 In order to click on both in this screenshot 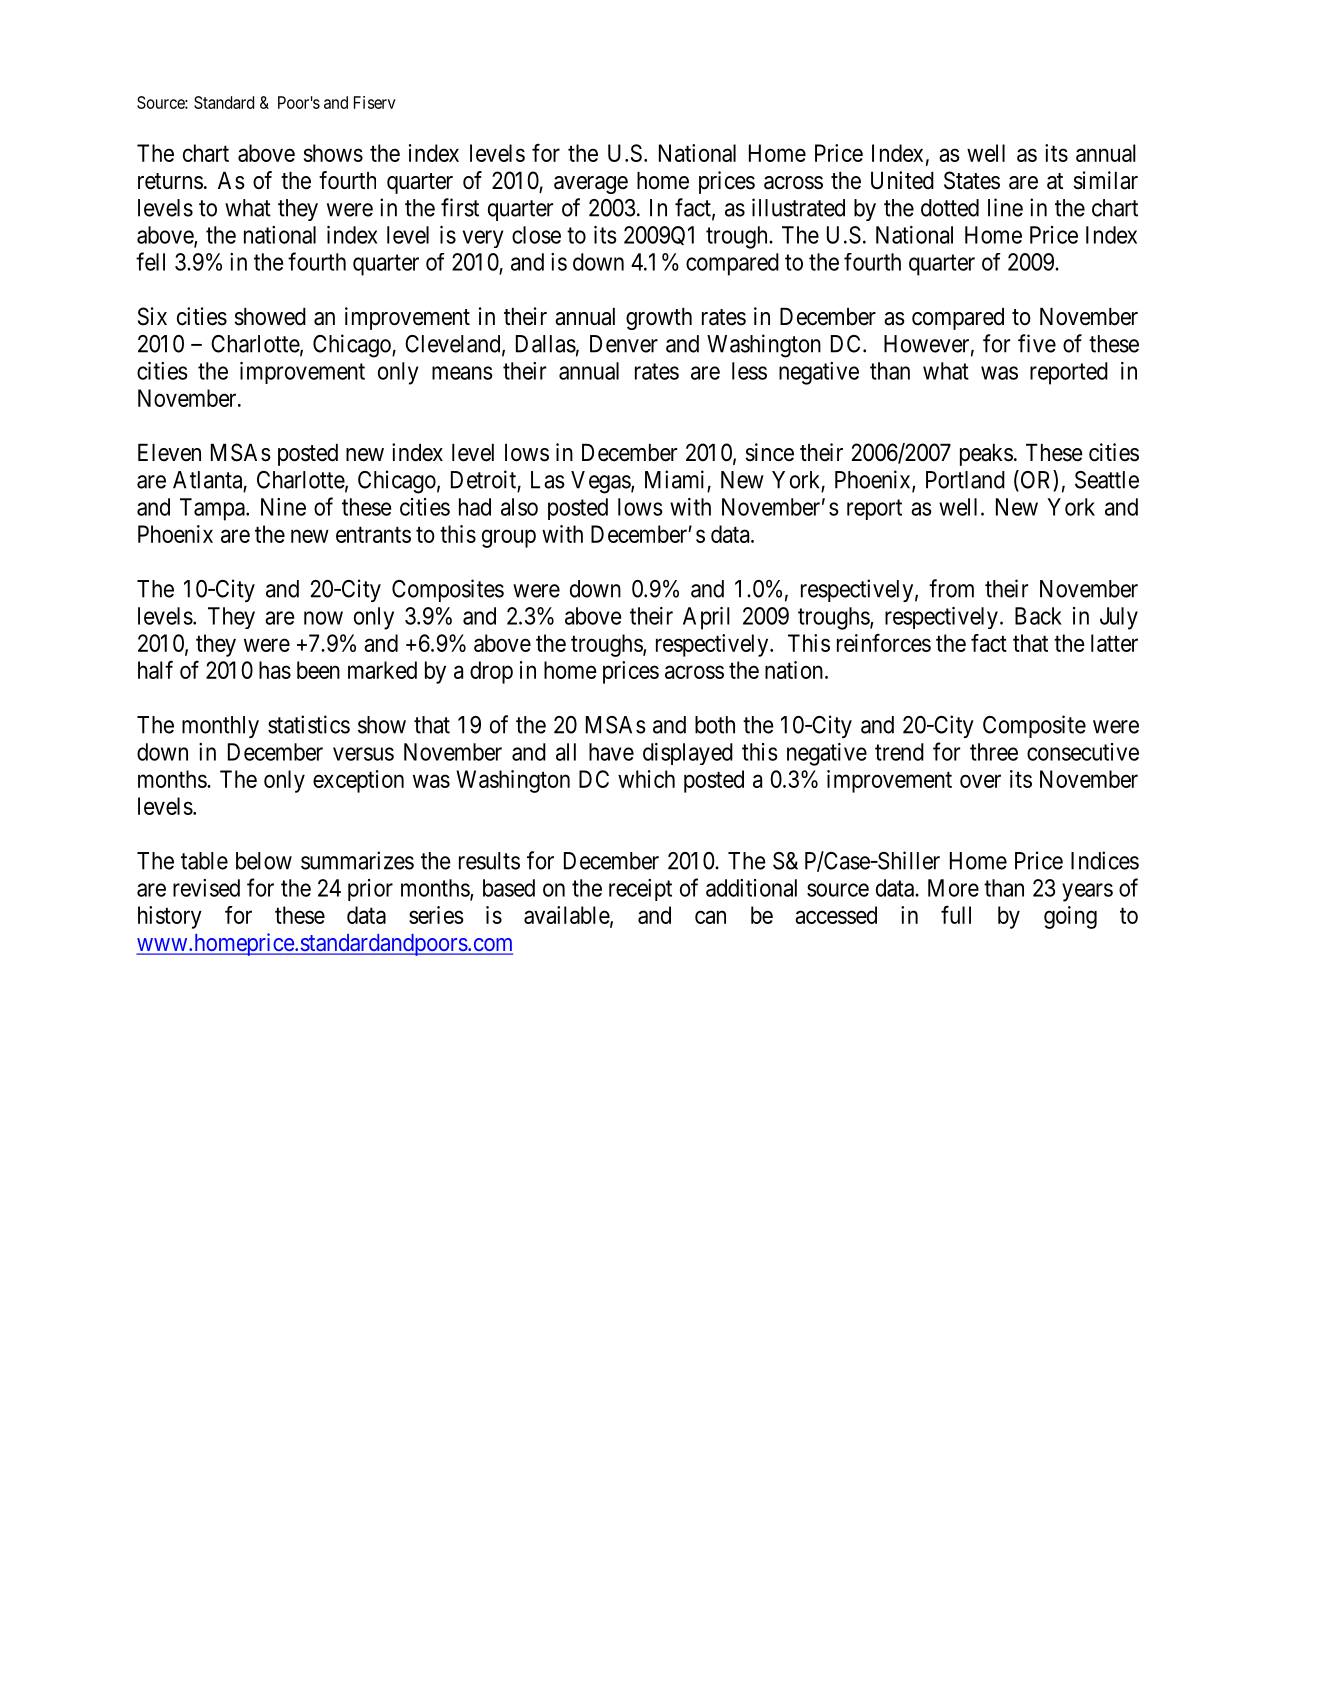, I will do `click(715, 725)`.
